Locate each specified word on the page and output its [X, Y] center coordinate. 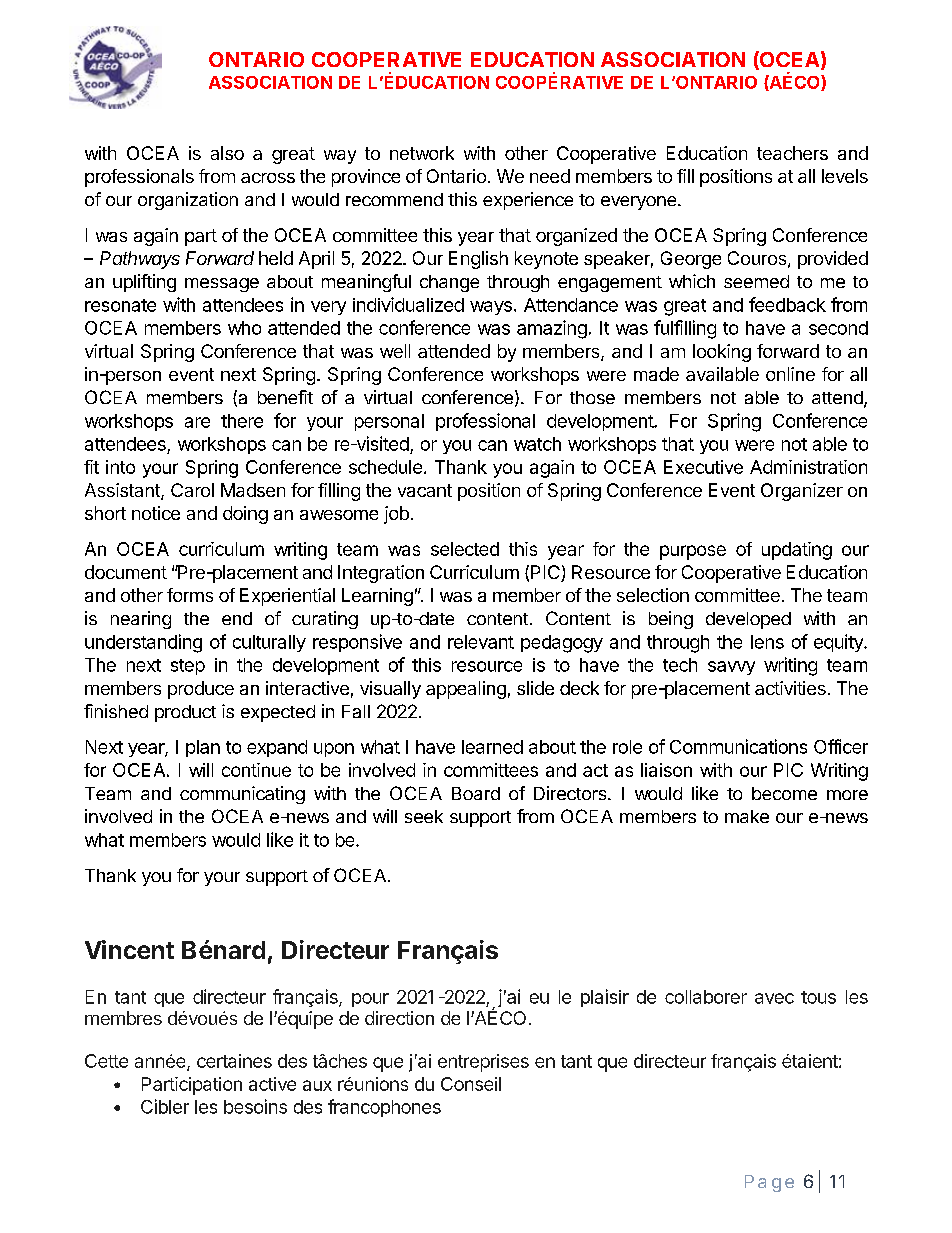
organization [188, 201]
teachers [792, 153]
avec [774, 998]
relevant [481, 642]
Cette [106, 1061]
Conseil [471, 1084]
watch [537, 444]
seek [424, 816]
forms [190, 595]
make [747, 816]
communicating [242, 795]
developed [748, 620]
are [197, 422]
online [790, 374]
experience [528, 201]
